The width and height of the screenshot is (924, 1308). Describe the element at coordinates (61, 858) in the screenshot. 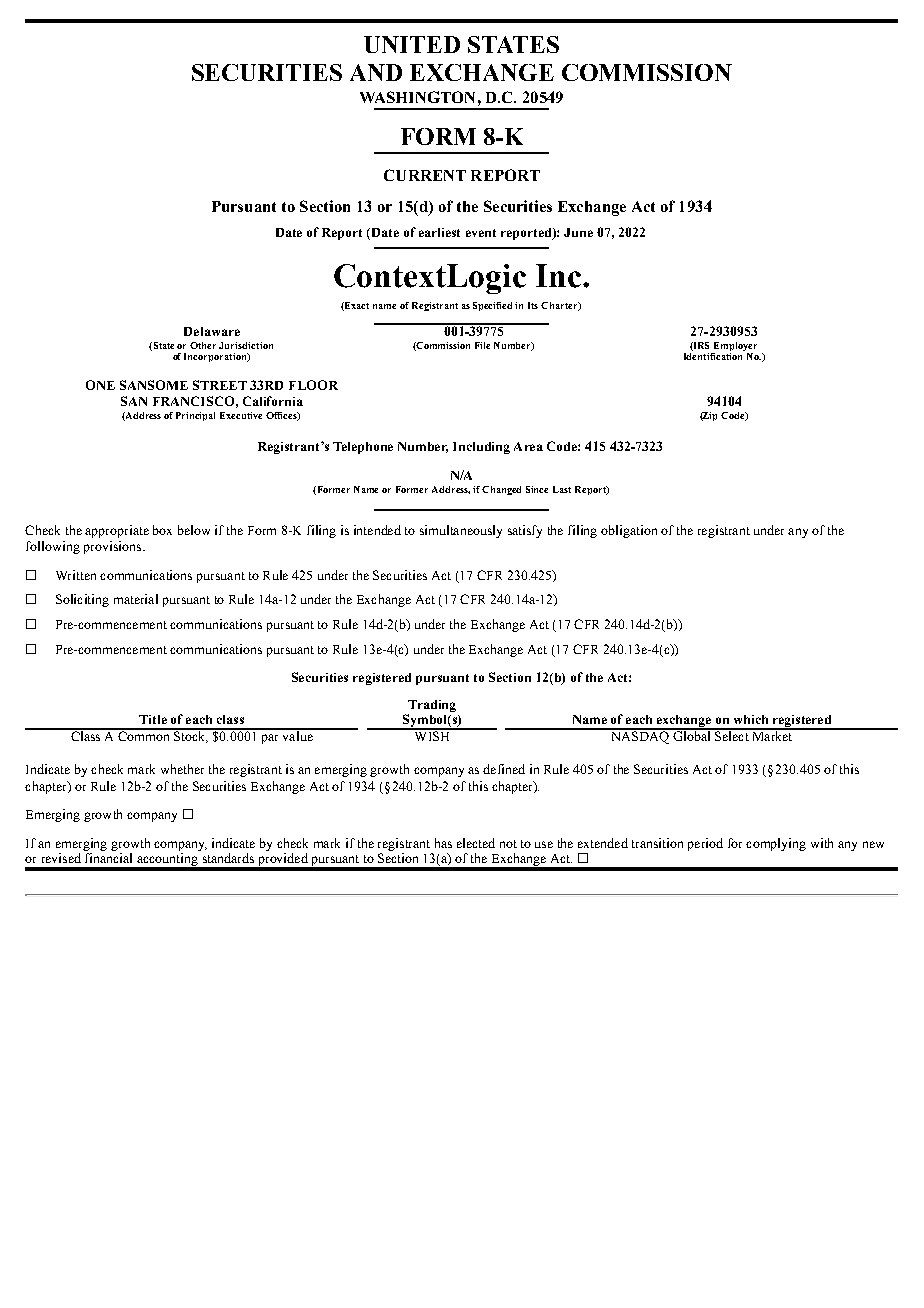

I see `revised` at that location.
